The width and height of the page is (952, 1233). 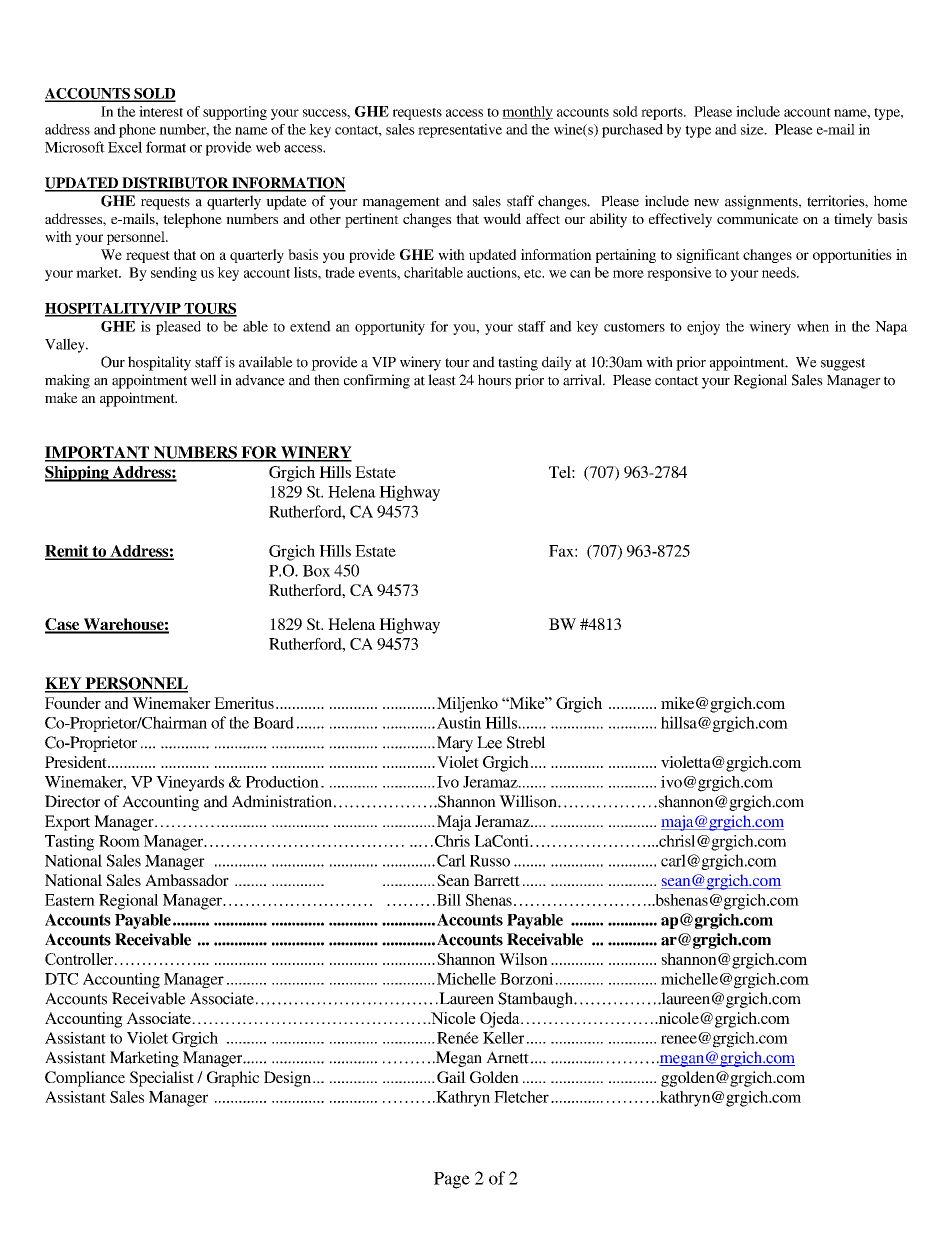 What do you see at coordinates (452, 1180) in the page?
I see `Page` at bounding box center [452, 1180].
